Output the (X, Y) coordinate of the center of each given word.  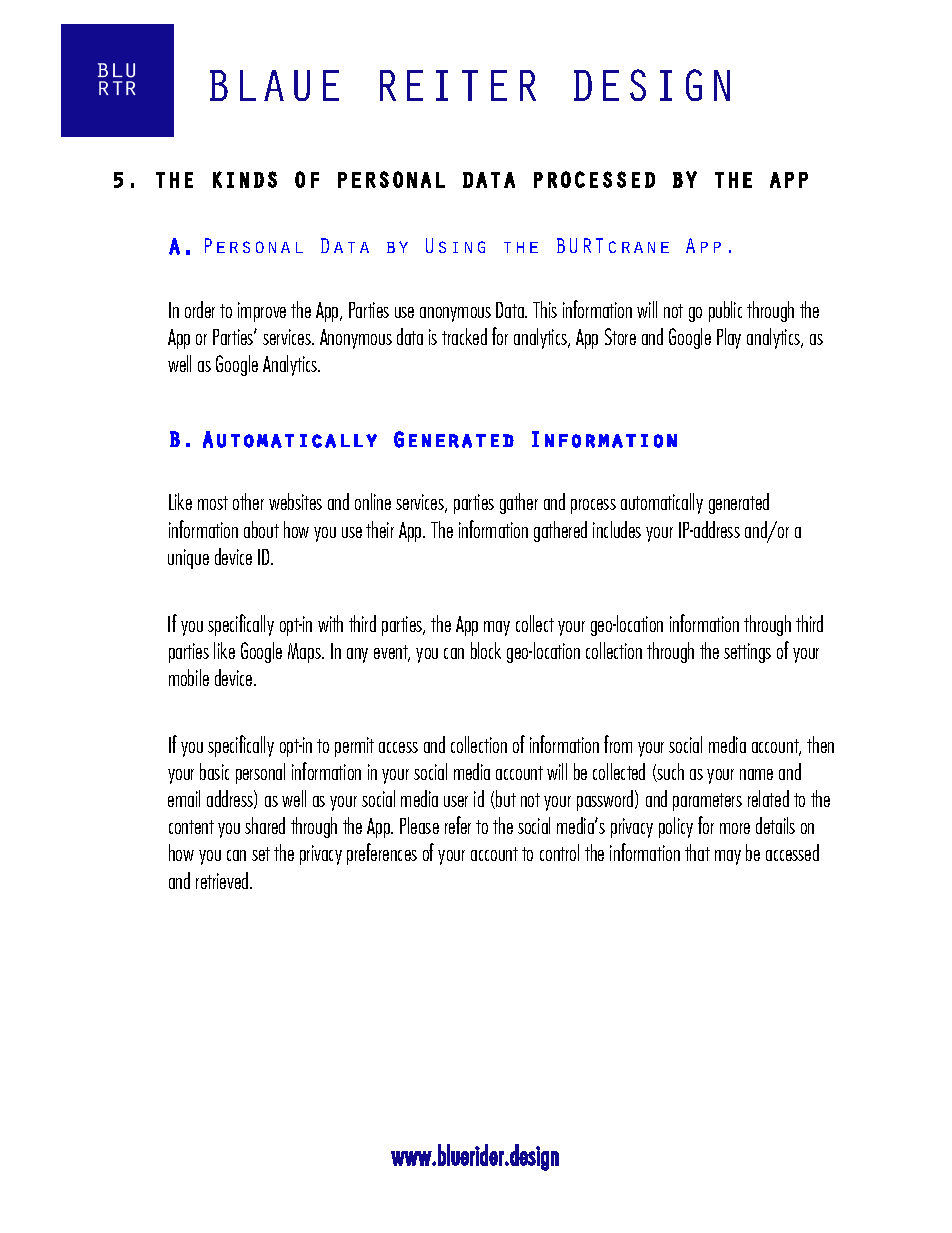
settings (747, 653)
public (725, 311)
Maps (305, 653)
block (486, 650)
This (545, 309)
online (373, 501)
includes (617, 529)
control (559, 852)
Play (729, 338)
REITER (458, 85)
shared (265, 825)
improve (262, 312)
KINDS (245, 179)
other (248, 501)
